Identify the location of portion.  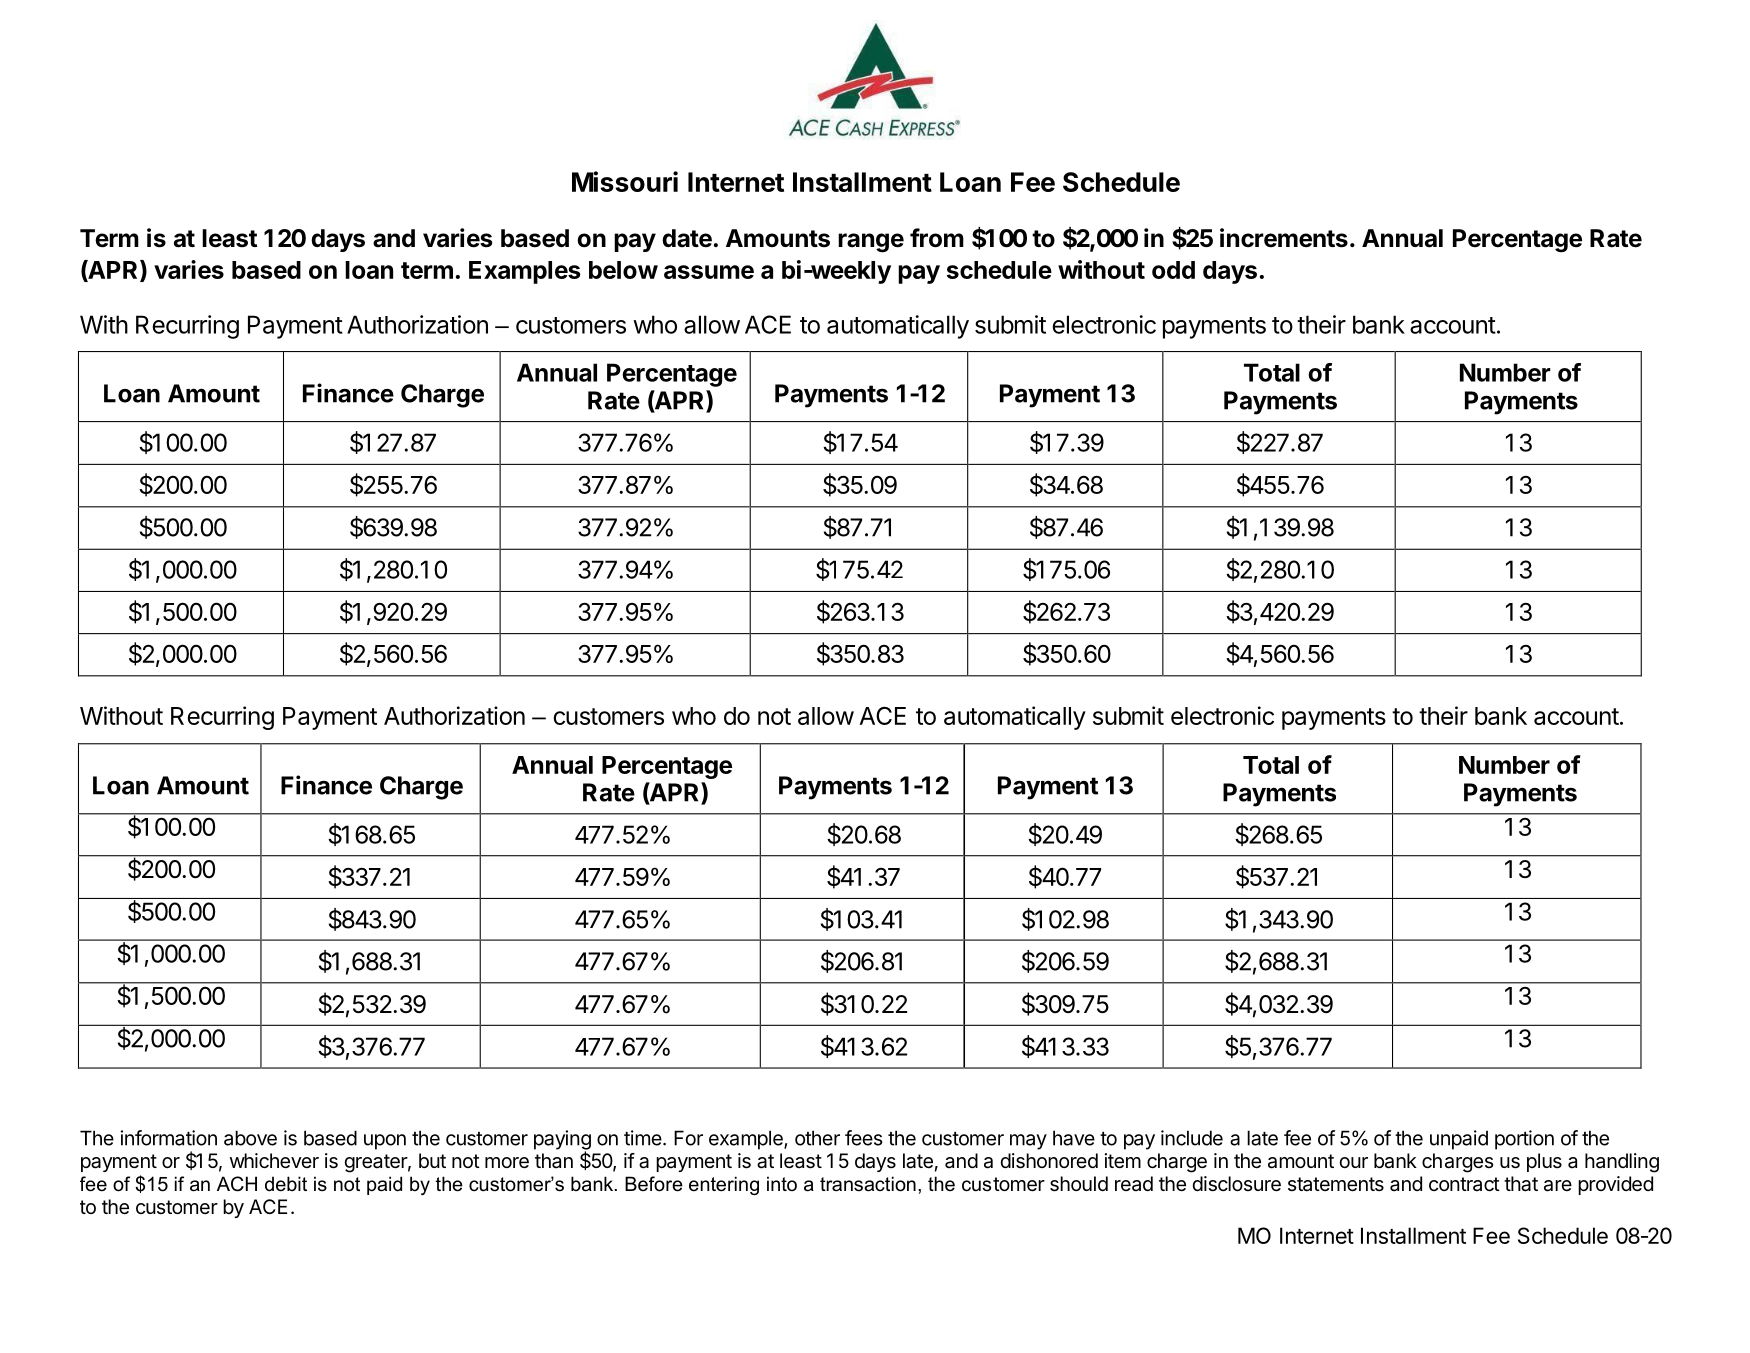
(1524, 1140).
